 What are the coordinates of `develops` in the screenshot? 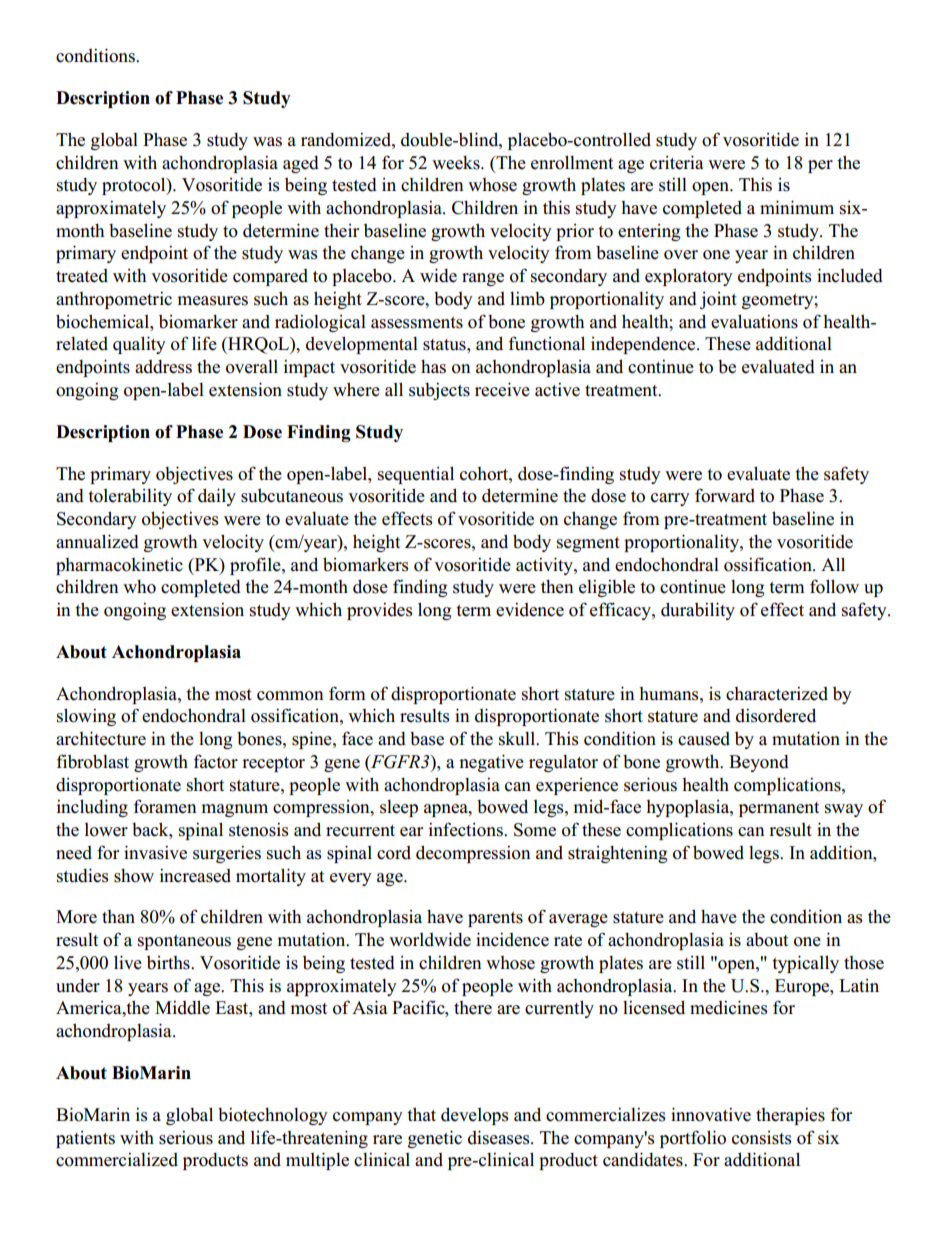 It's located at (474, 1116).
